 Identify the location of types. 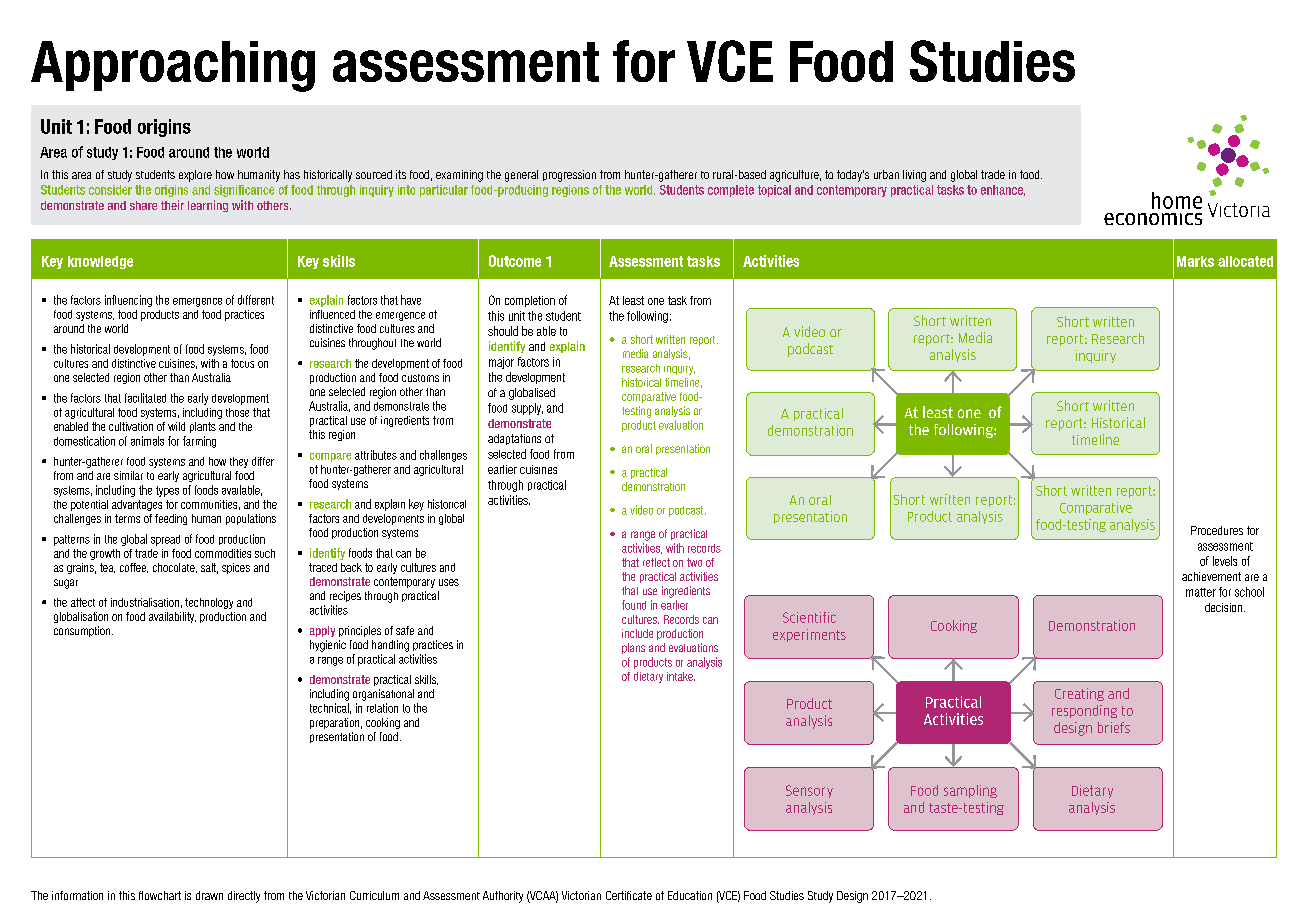
(167, 491).
